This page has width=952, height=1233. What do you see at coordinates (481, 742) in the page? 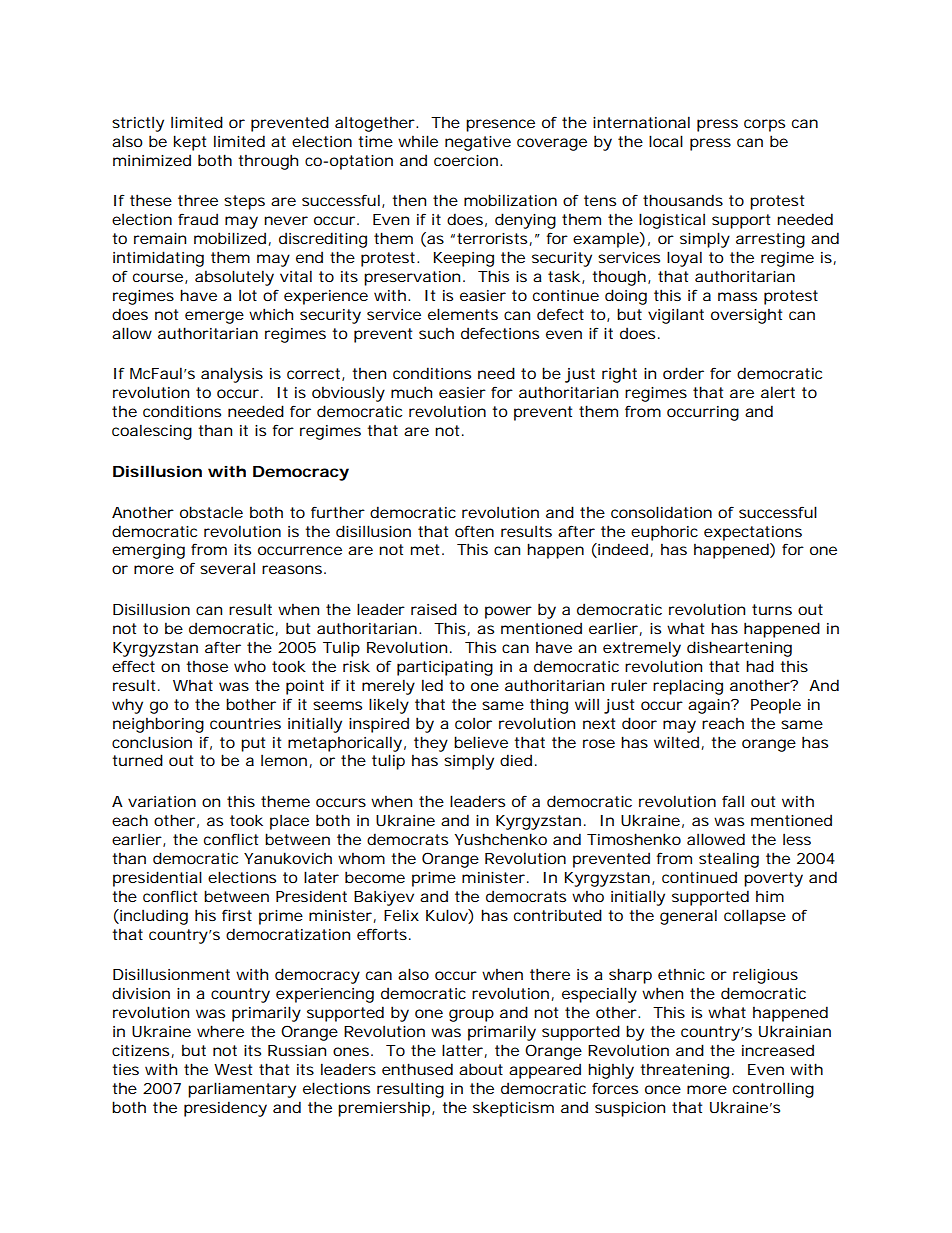
I see `believe` at bounding box center [481, 742].
